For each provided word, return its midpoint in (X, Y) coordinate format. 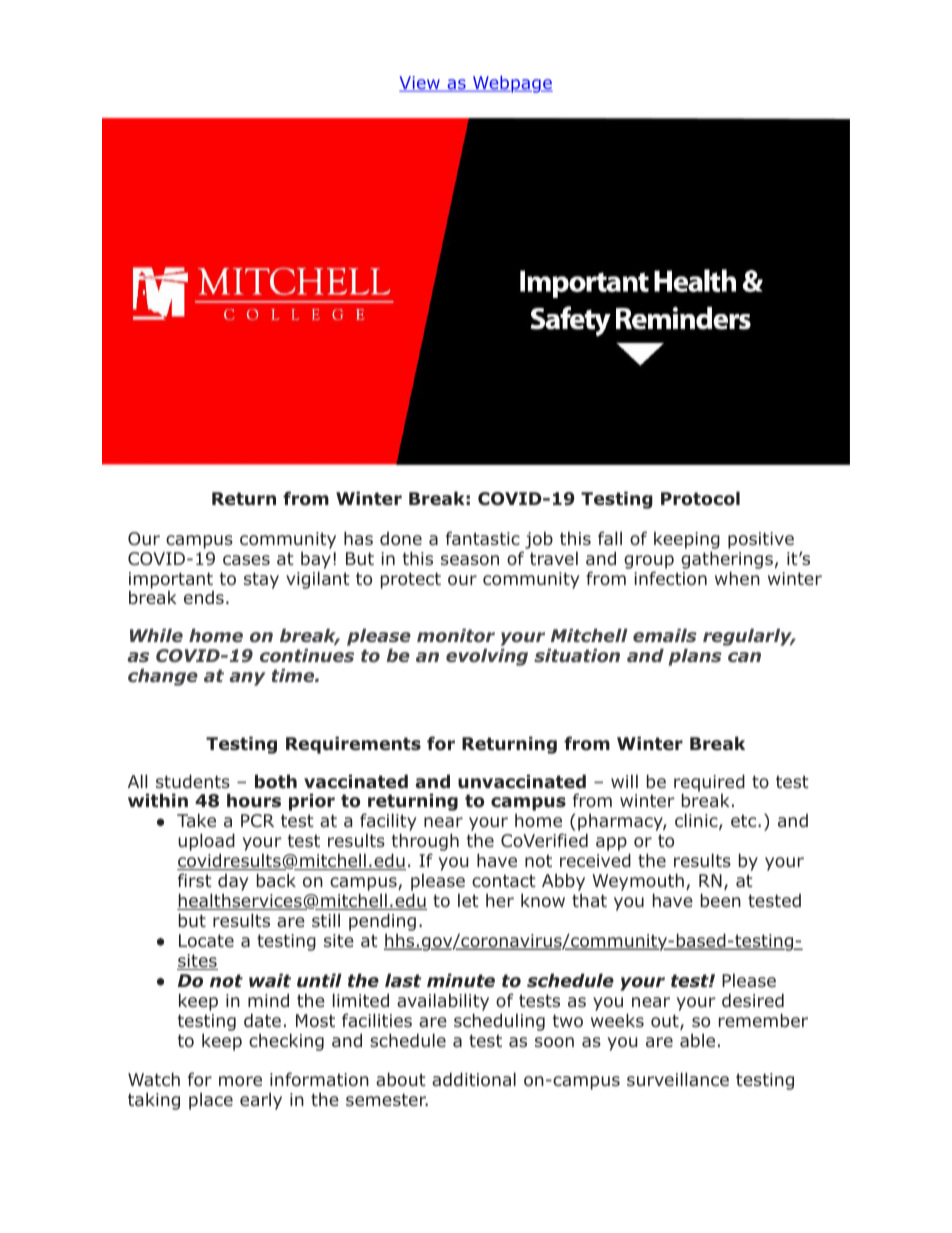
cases (246, 560)
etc (745, 820)
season (470, 560)
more (240, 1081)
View (420, 84)
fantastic (483, 538)
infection (670, 578)
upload (206, 843)
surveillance (678, 1079)
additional (474, 1079)
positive (761, 540)
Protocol (700, 498)
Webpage (512, 84)
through (425, 843)
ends (204, 597)
